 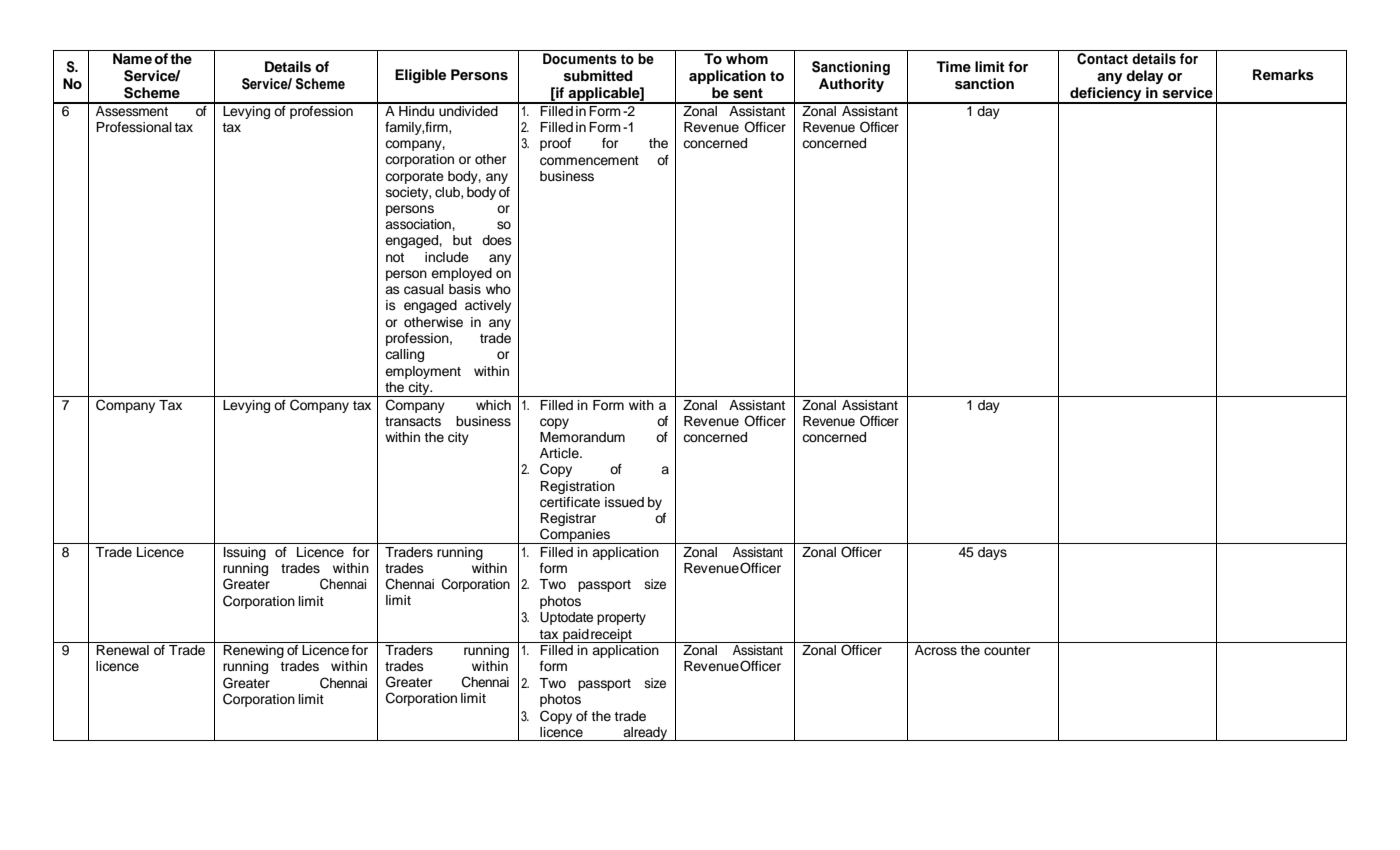 I want to click on employment, so click(x=423, y=372).
